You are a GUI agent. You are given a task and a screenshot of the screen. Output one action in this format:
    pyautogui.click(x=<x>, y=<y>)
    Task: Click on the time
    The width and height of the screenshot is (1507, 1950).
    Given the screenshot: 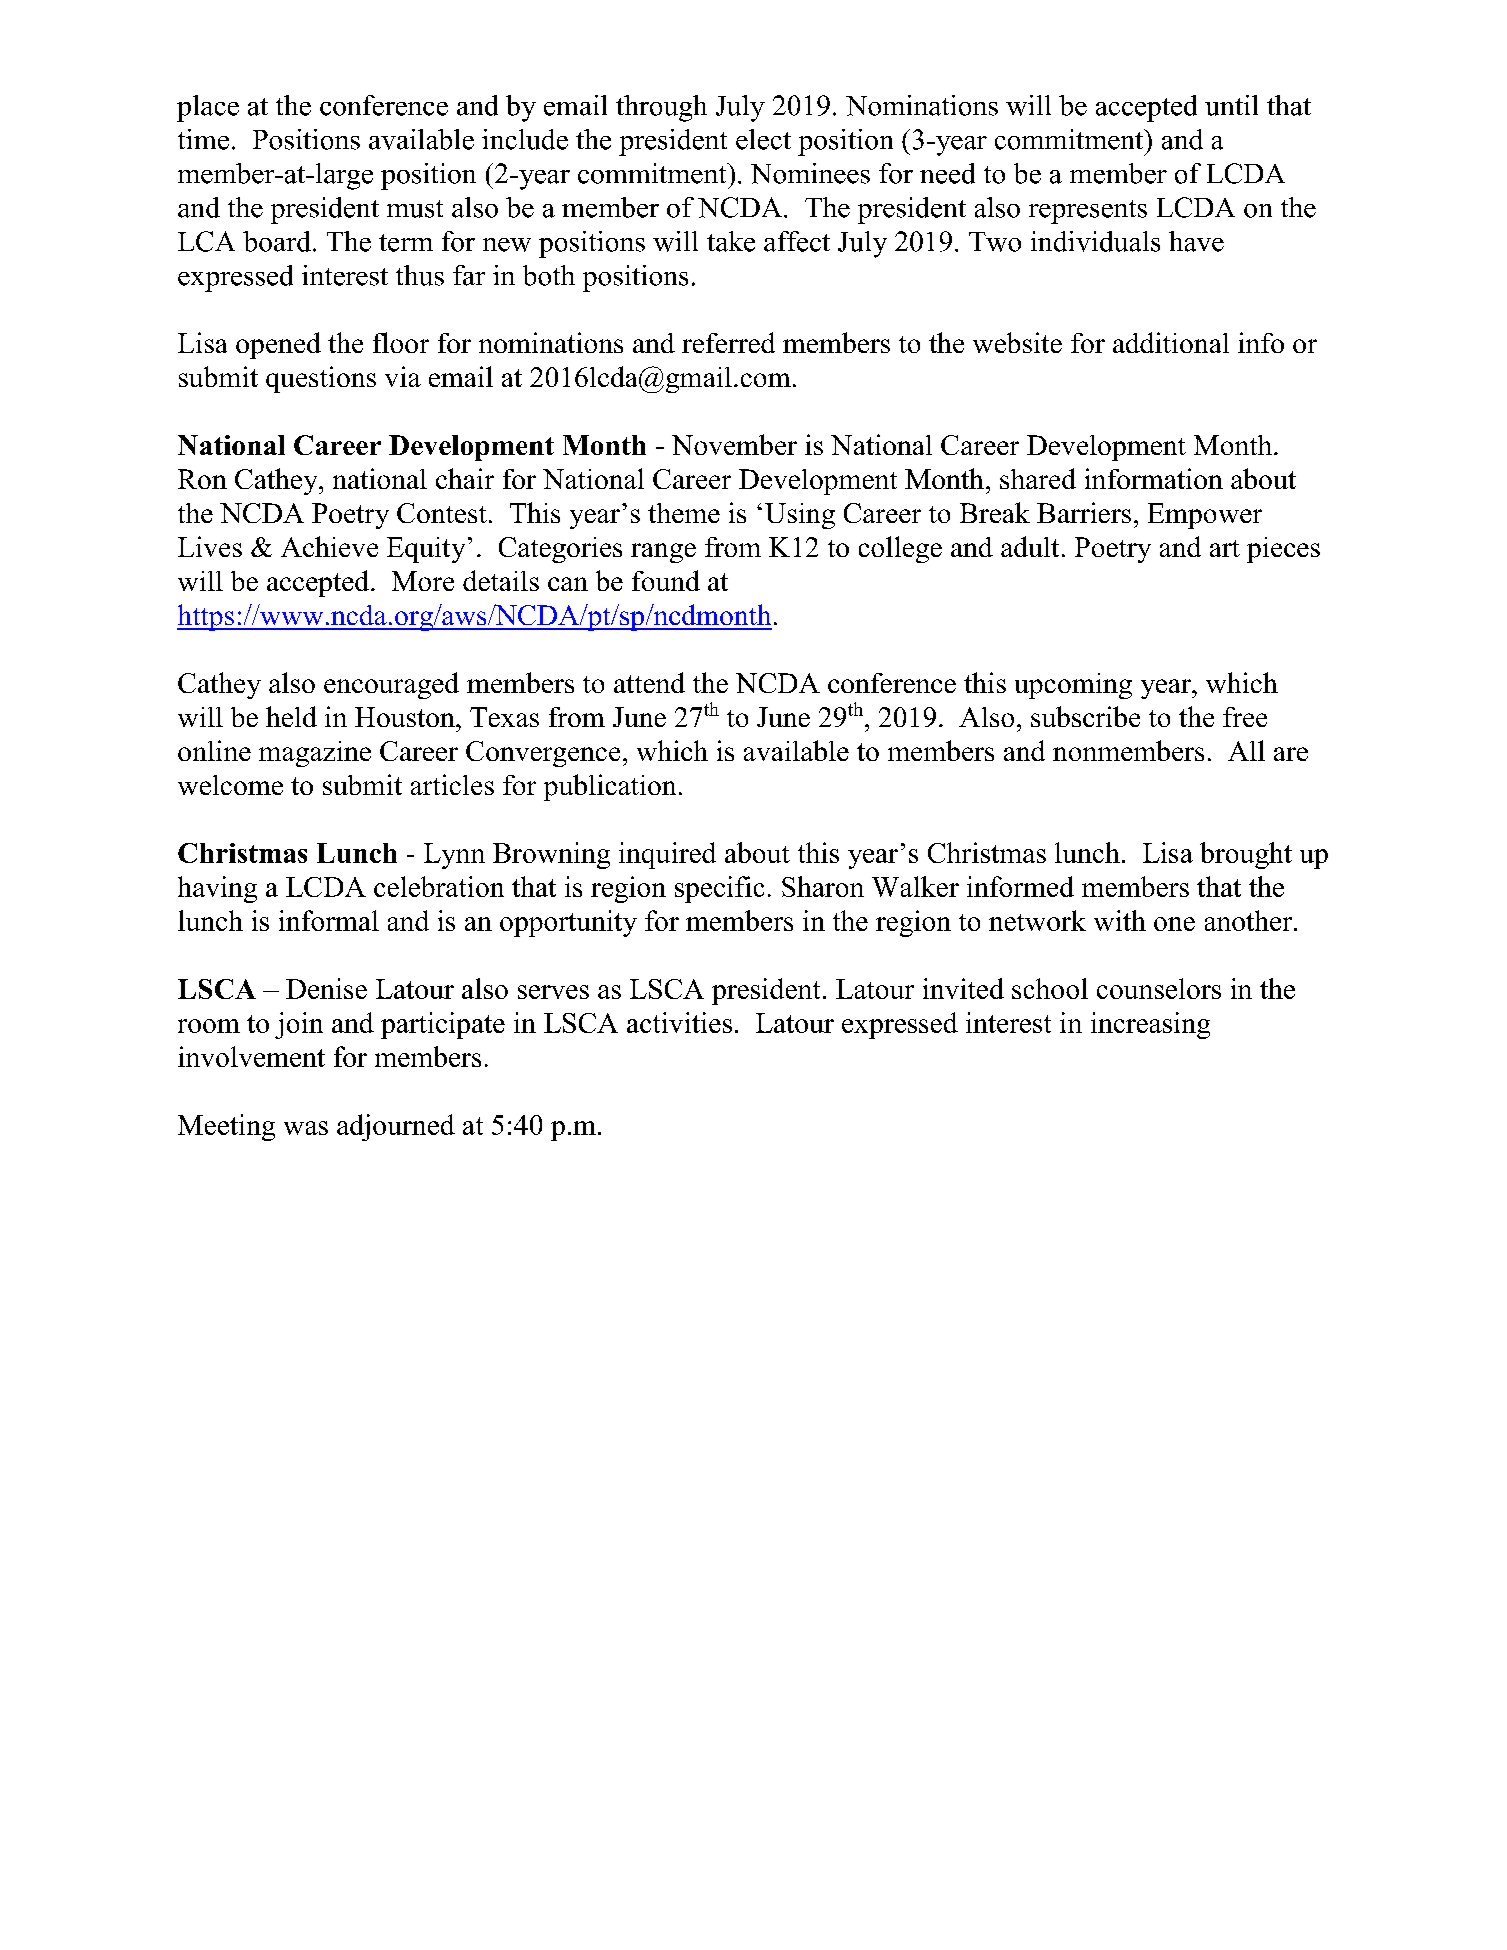 What is the action you would take?
    pyautogui.click(x=203, y=139)
